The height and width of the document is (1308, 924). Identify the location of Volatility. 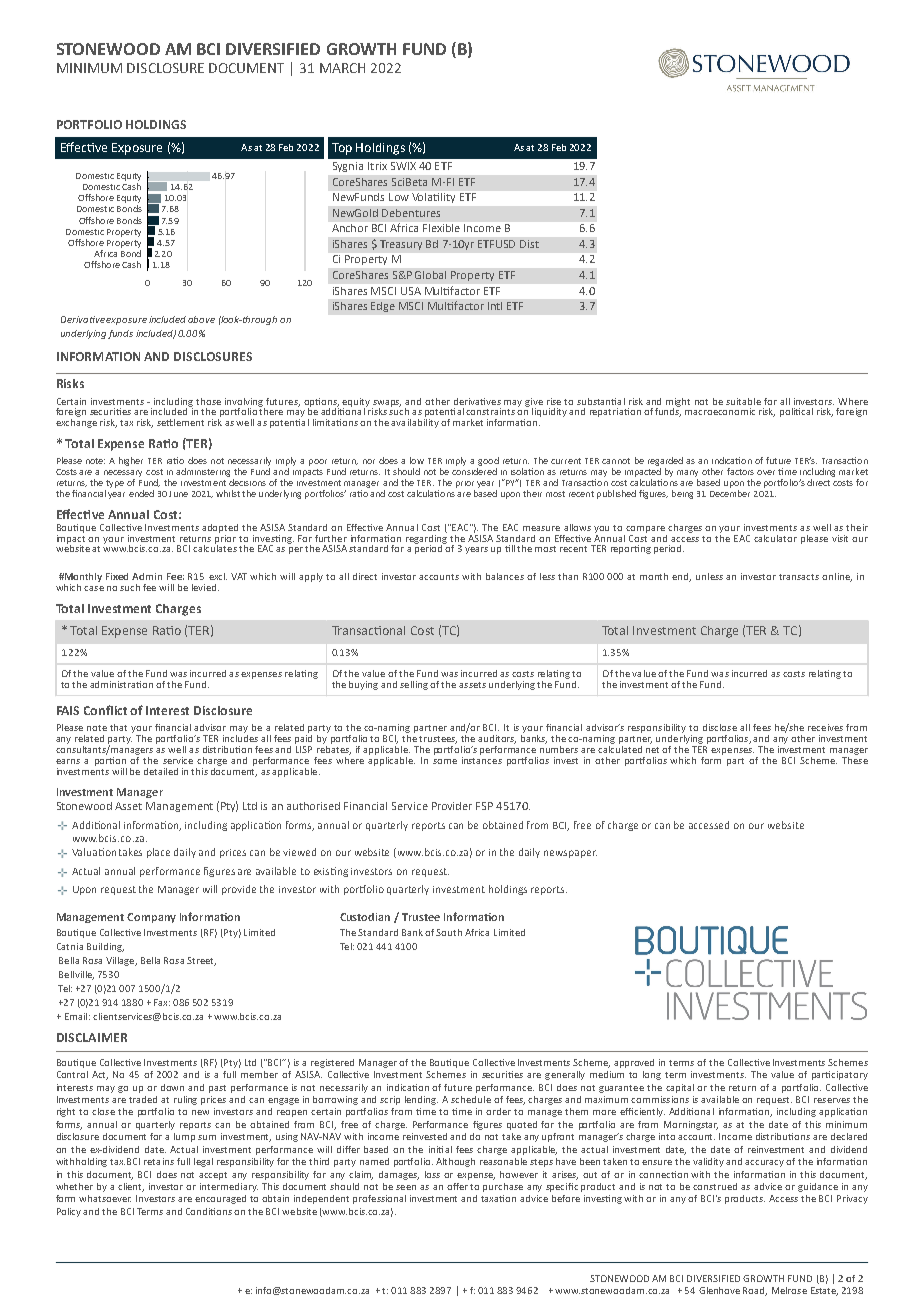
(433, 198).
